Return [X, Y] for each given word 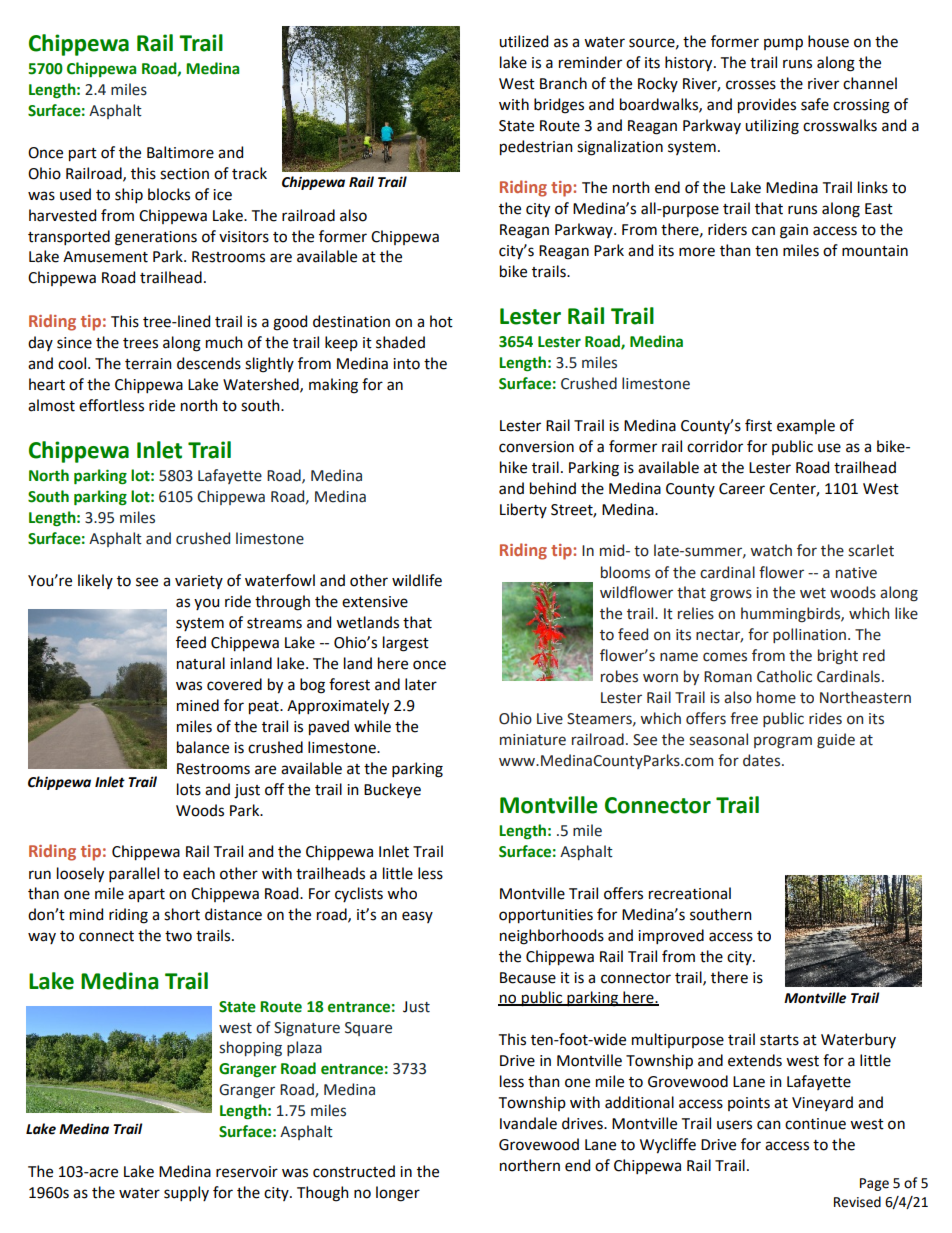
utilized [523, 41]
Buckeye [392, 790]
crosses [751, 85]
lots [189, 789]
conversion [536, 447]
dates [761, 760]
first [758, 425]
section [184, 174]
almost [51, 405]
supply [186, 1193]
